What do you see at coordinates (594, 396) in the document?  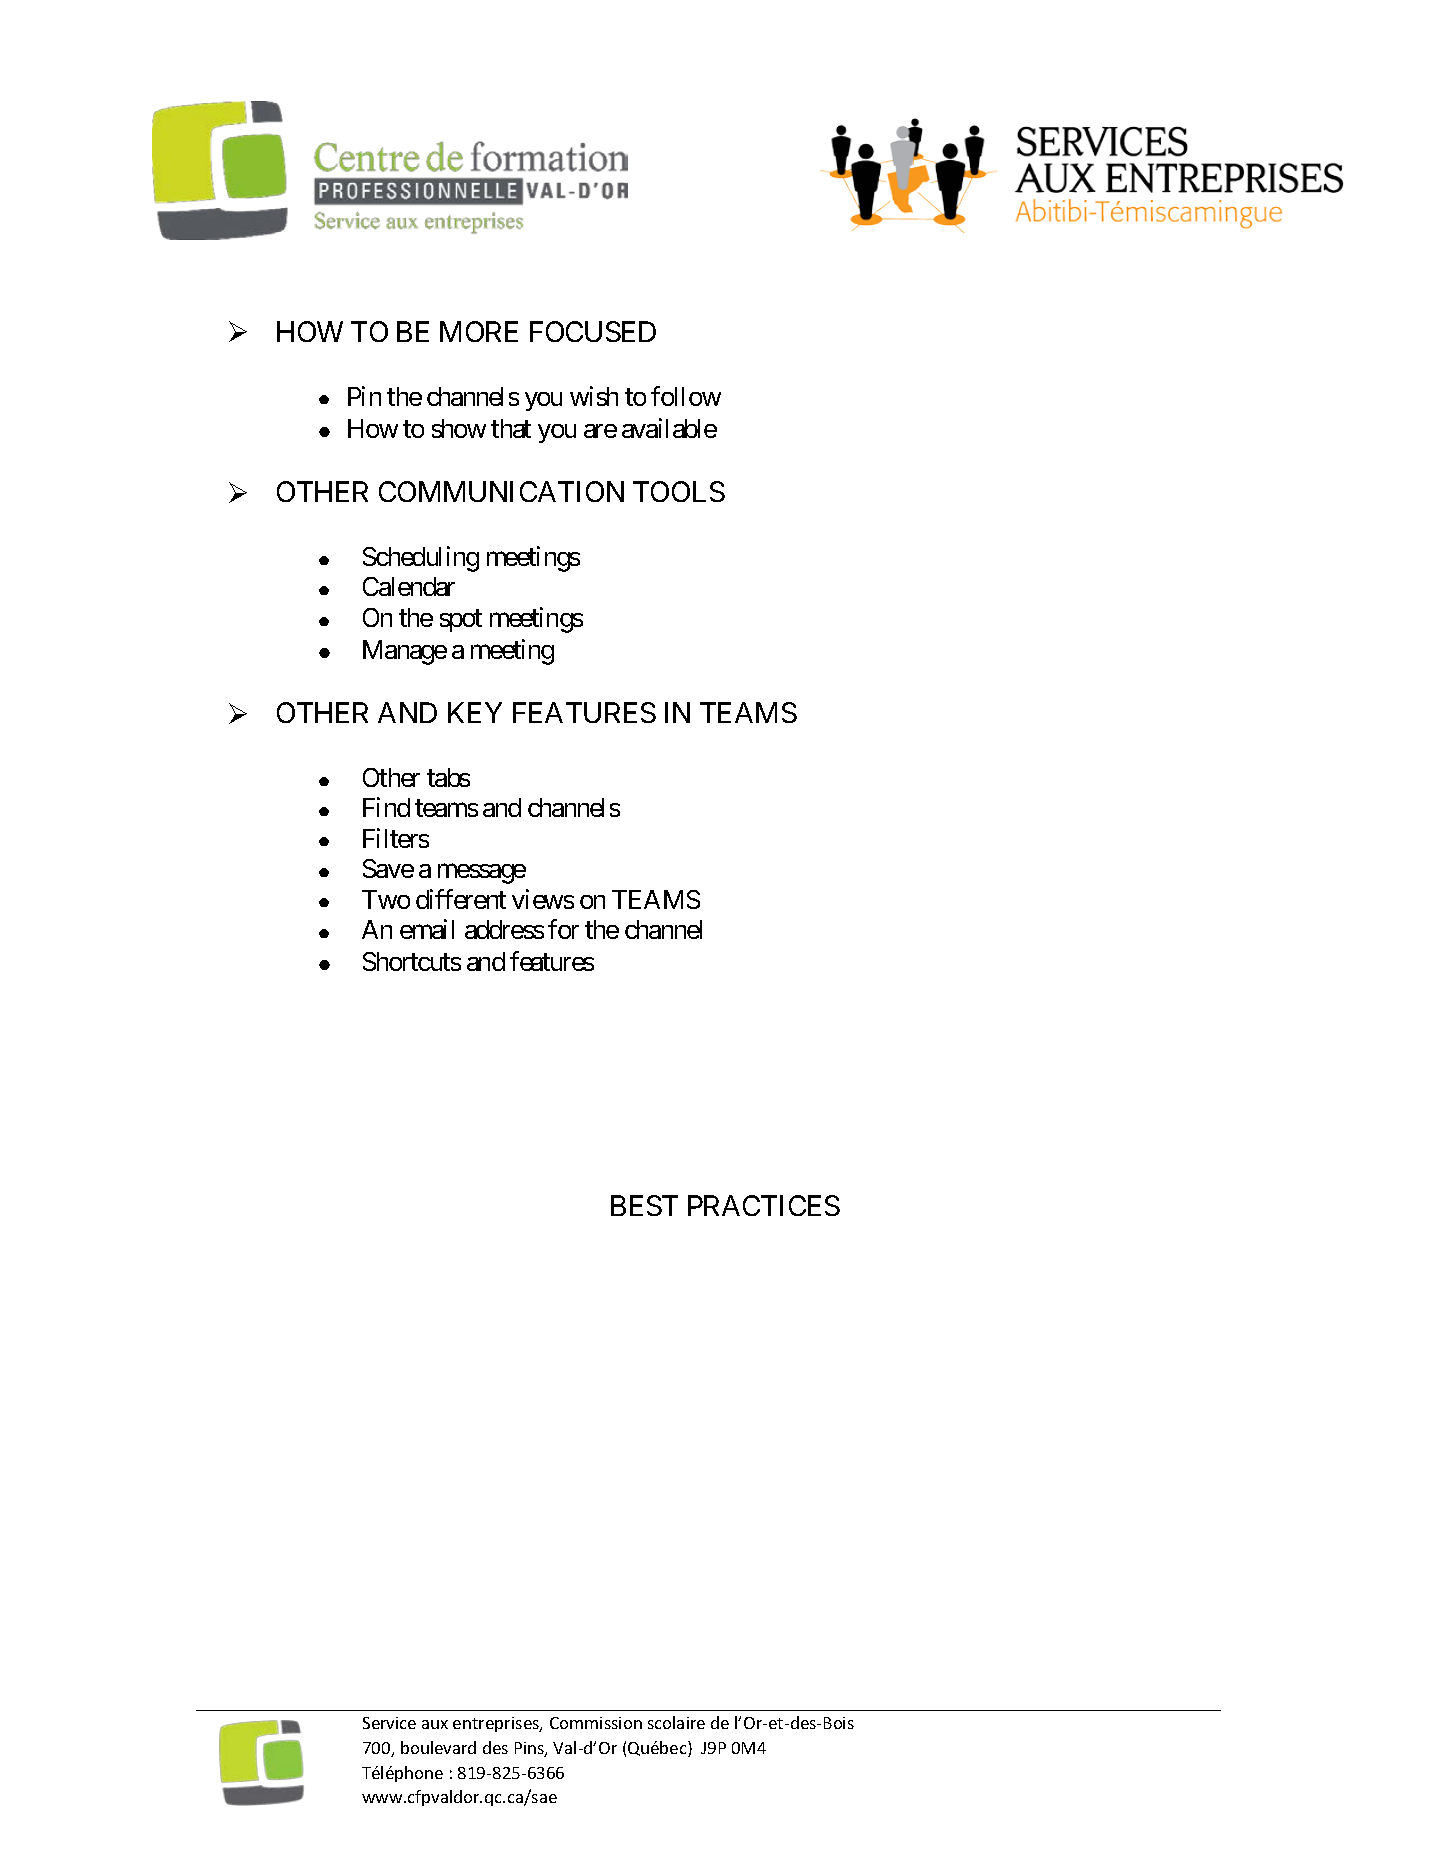 I see `wish` at bounding box center [594, 396].
